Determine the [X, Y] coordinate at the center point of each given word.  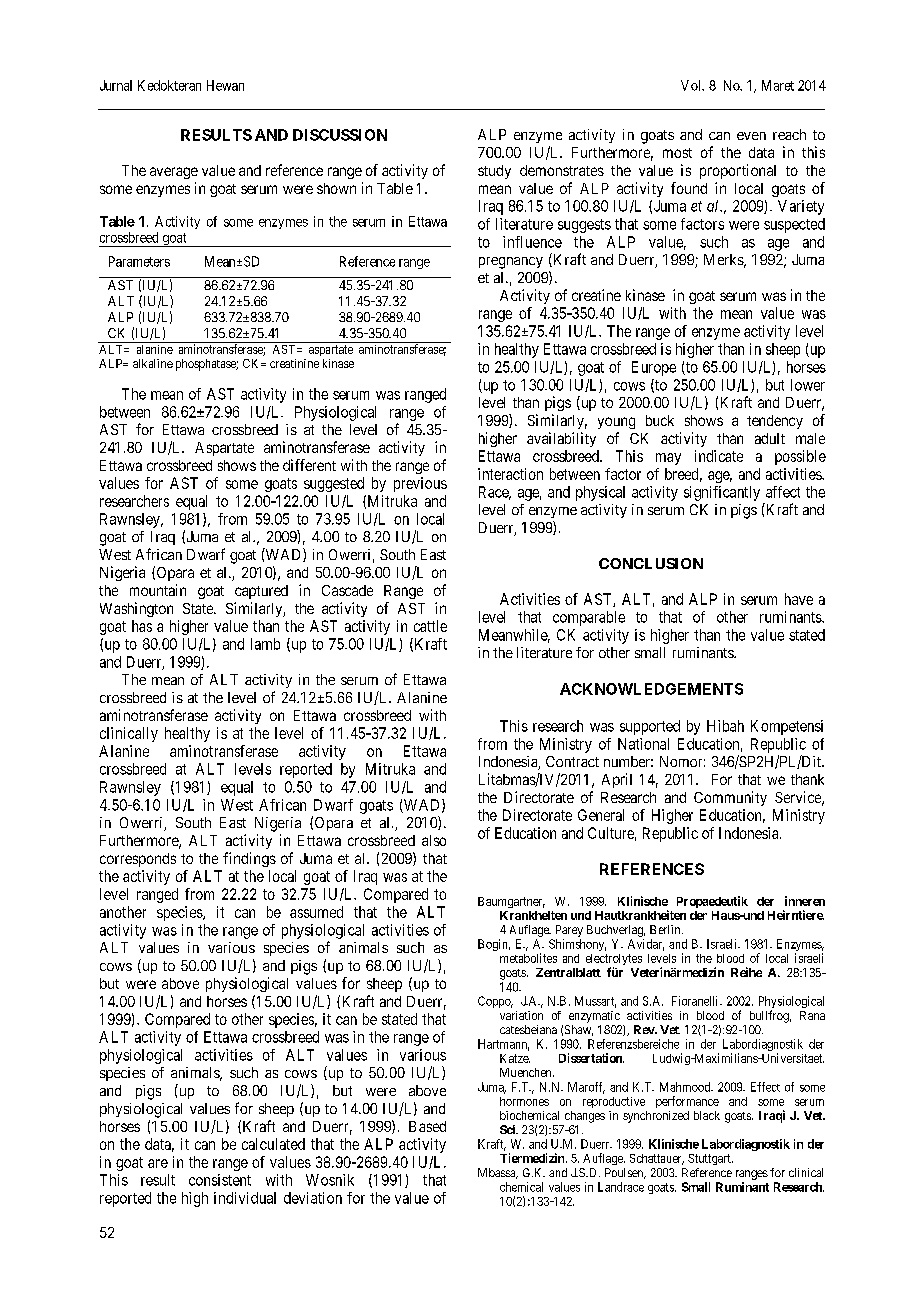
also [434, 840]
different [309, 465]
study [494, 172]
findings [249, 859]
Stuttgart [710, 1159]
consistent [220, 1180]
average [174, 173]
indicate [719, 456]
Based [427, 1126]
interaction [510, 474]
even [751, 136]
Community [730, 798]
